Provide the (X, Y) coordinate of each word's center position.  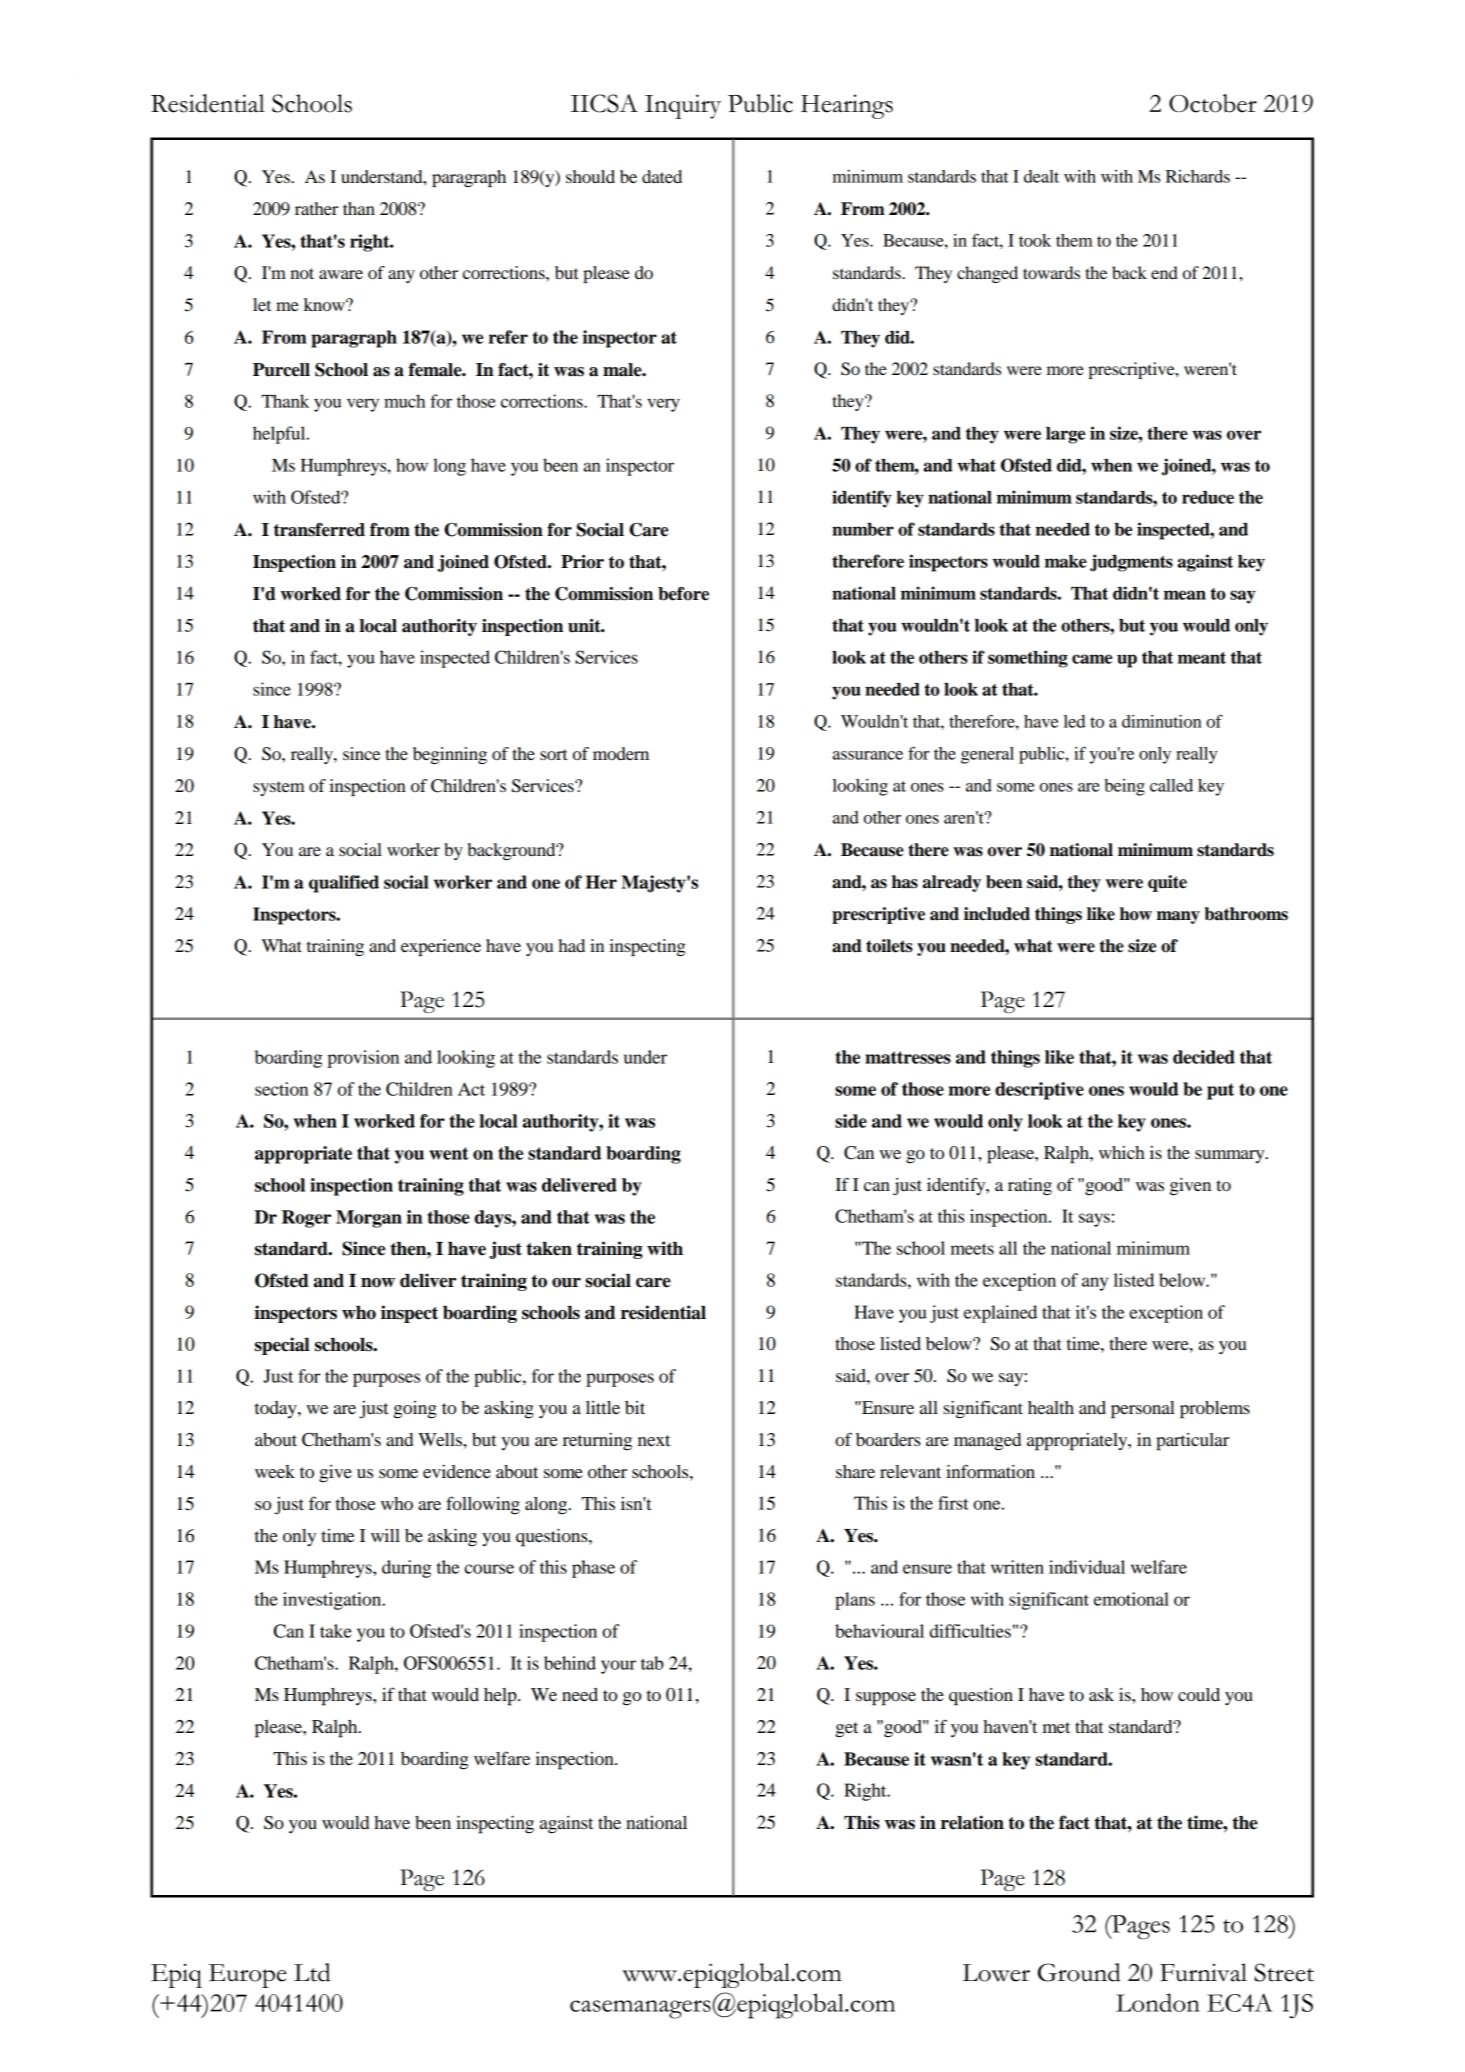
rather (316, 208)
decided (1204, 1057)
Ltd (312, 1972)
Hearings (847, 106)
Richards (1198, 176)
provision (363, 1059)
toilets (889, 946)
